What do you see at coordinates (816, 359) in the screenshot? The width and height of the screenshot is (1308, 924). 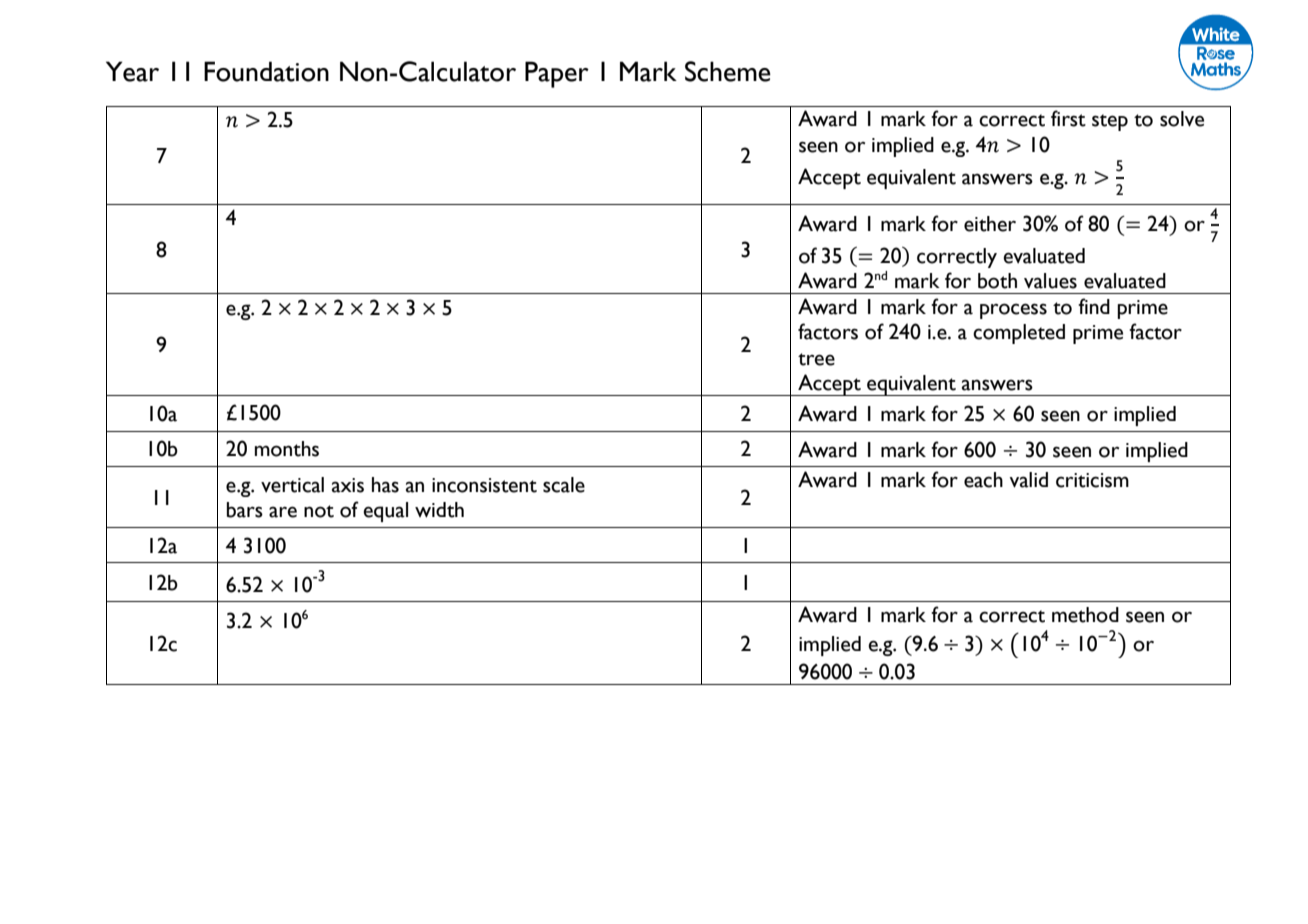 I see `tree` at bounding box center [816, 359].
